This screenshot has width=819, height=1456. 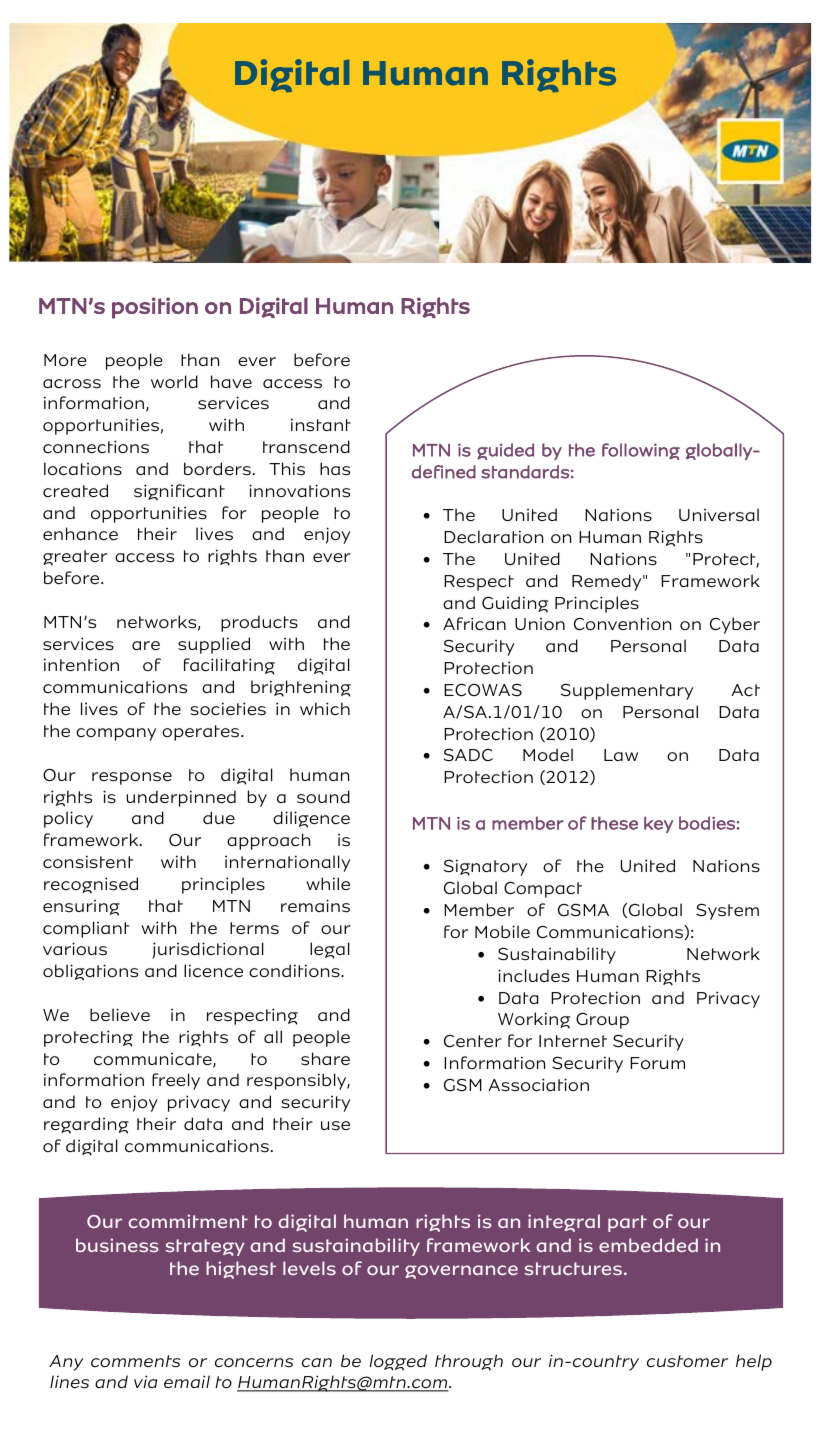 What do you see at coordinates (687, 1361) in the screenshot?
I see `customer` at bounding box center [687, 1361].
